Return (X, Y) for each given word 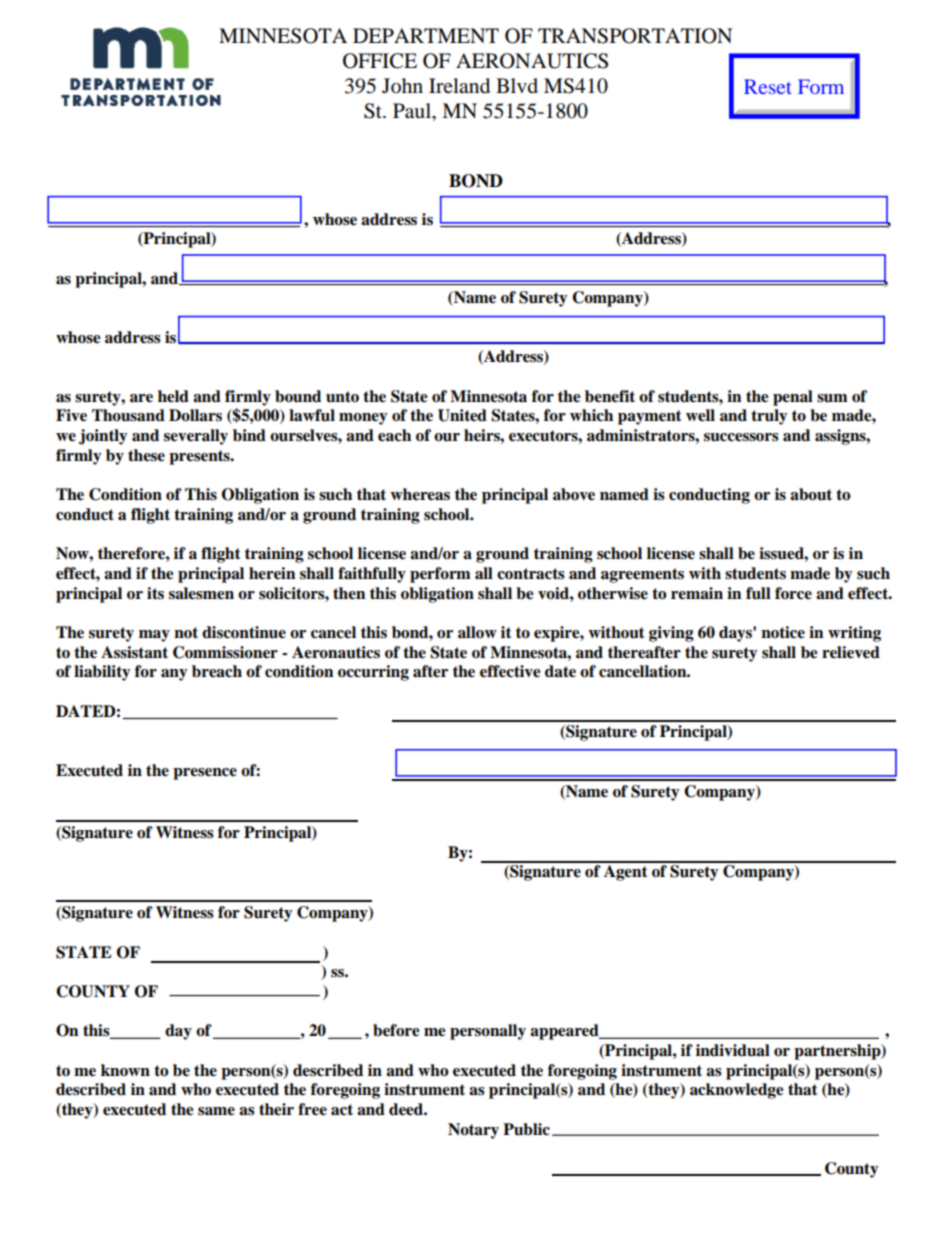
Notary (473, 1131)
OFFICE (380, 61)
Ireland (459, 86)
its (155, 593)
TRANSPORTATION (635, 36)
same (216, 1111)
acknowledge (737, 1091)
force (793, 593)
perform (440, 575)
